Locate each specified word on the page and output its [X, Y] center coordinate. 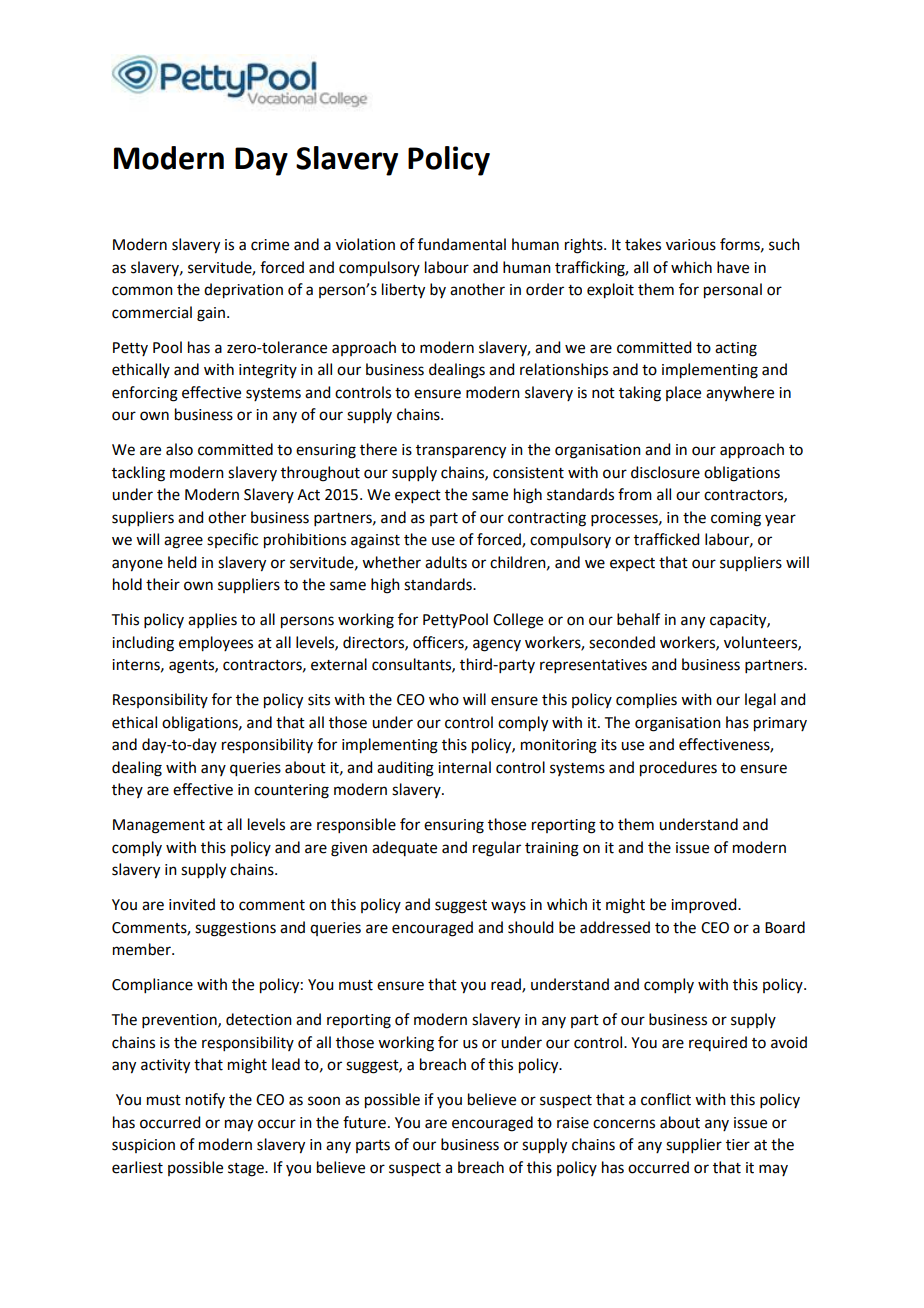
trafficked [666, 539]
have [733, 267]
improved [705, 905]
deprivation [243, 291]
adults [446, 562]
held [182, 562]
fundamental [462, 244]
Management [159, 826]
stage [247, 1170]
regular [497, 849]
